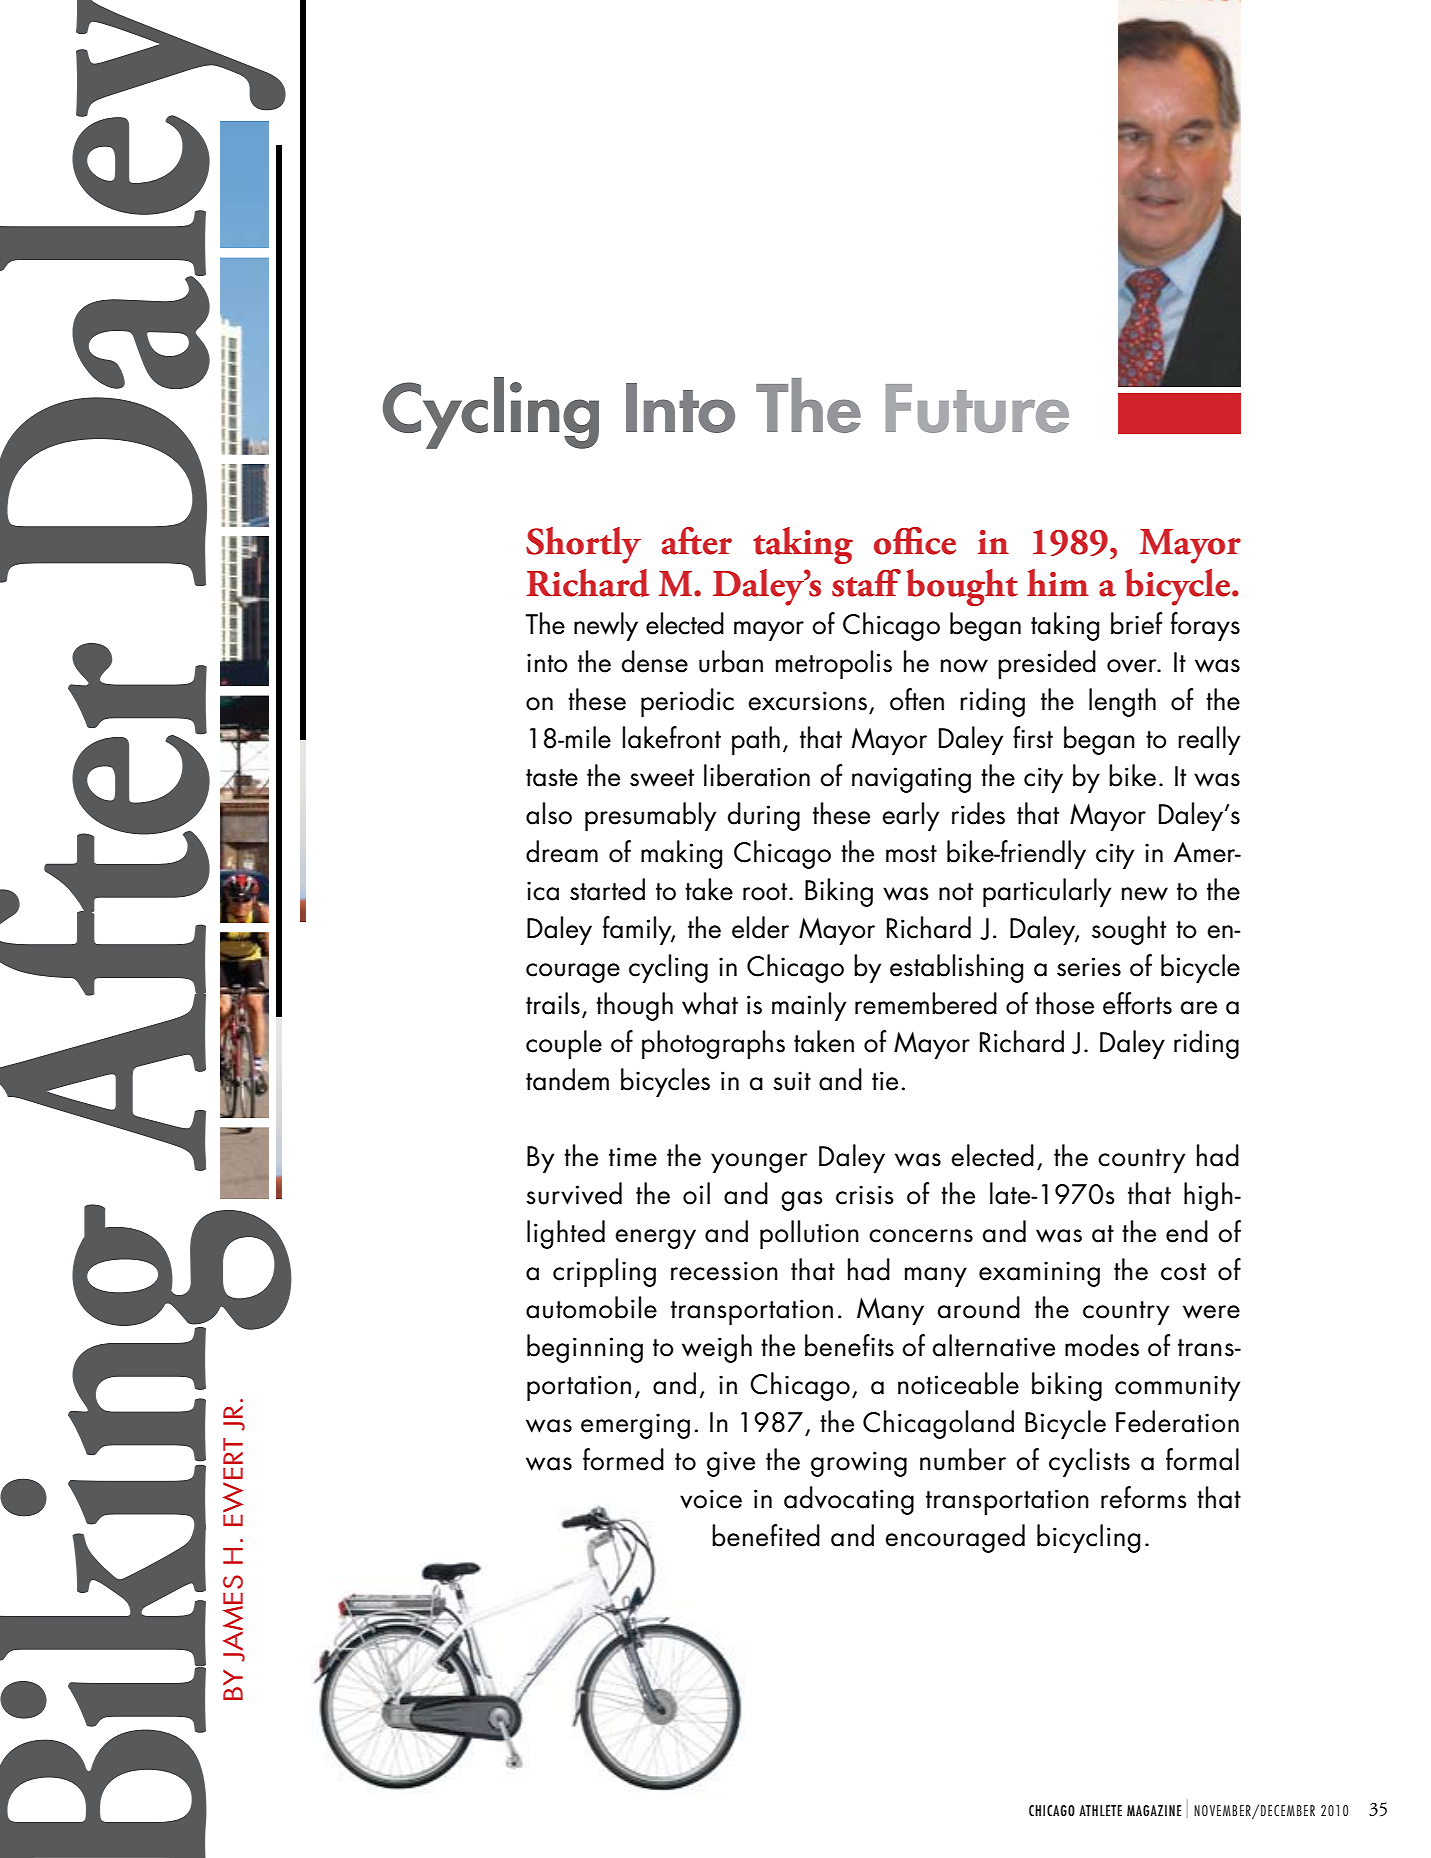 The image size is (1431, 1858). I want to click on time, so click(633, 1157).
